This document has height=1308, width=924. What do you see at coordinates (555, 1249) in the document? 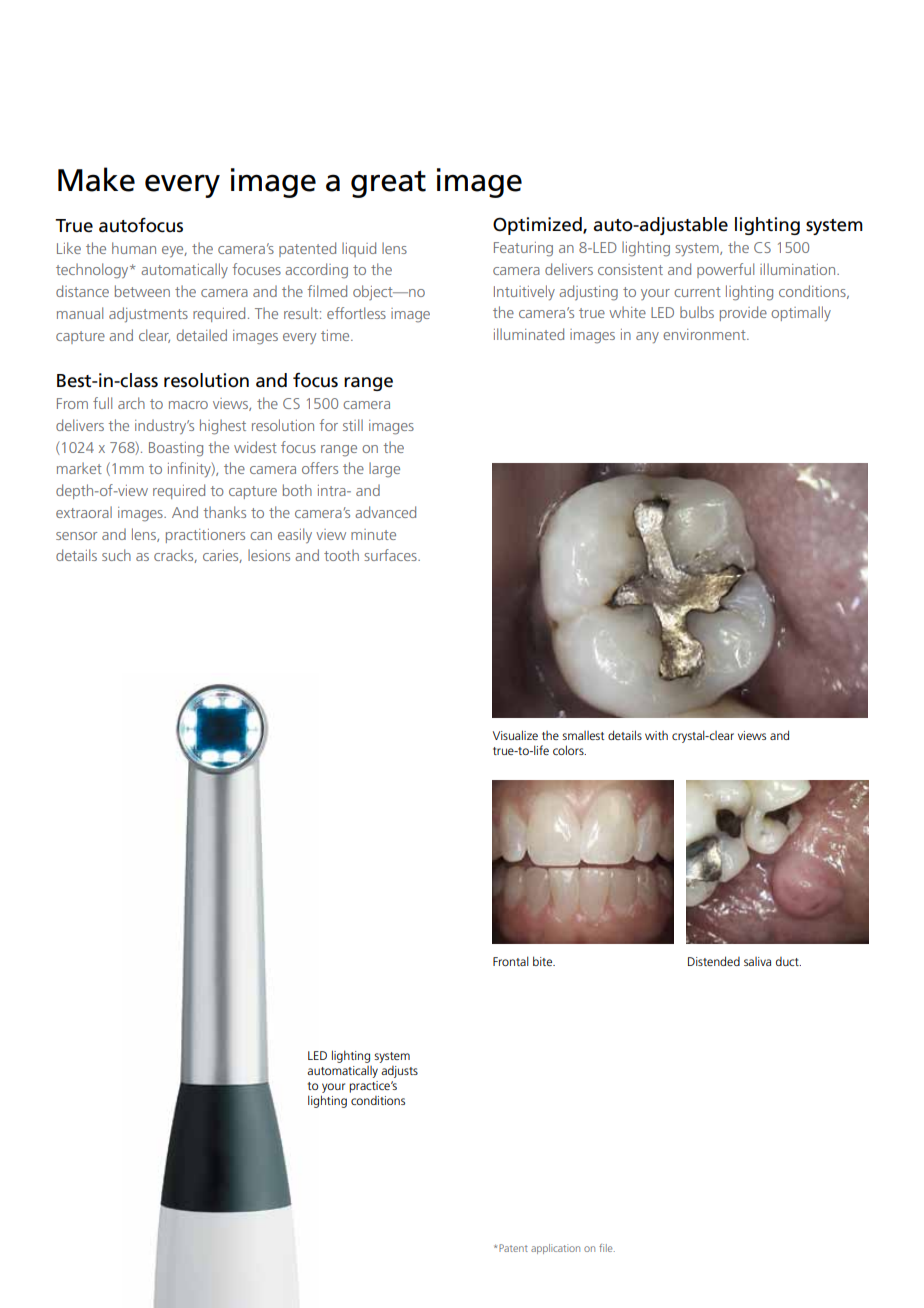
I see `application` at bounding box center [555, 1249].
